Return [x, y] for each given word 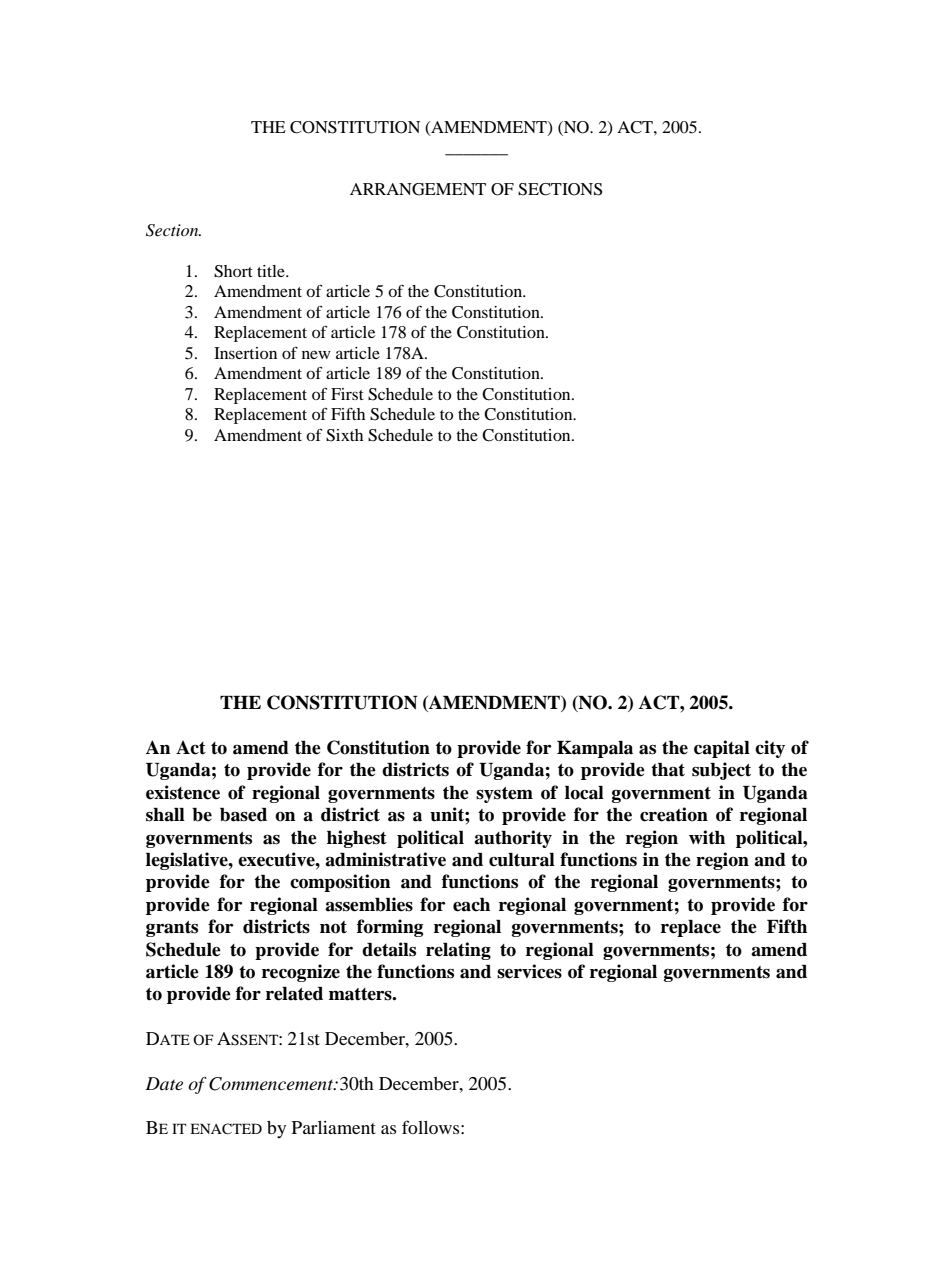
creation [674, 814]
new [316, 355]
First [347, 394]
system [504, 795]
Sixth [344, 435]
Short [233, 271]
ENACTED [226, 1129]
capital [722, 749]
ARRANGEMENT [418, 189]
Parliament [334, 1127]
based [243, 815]
